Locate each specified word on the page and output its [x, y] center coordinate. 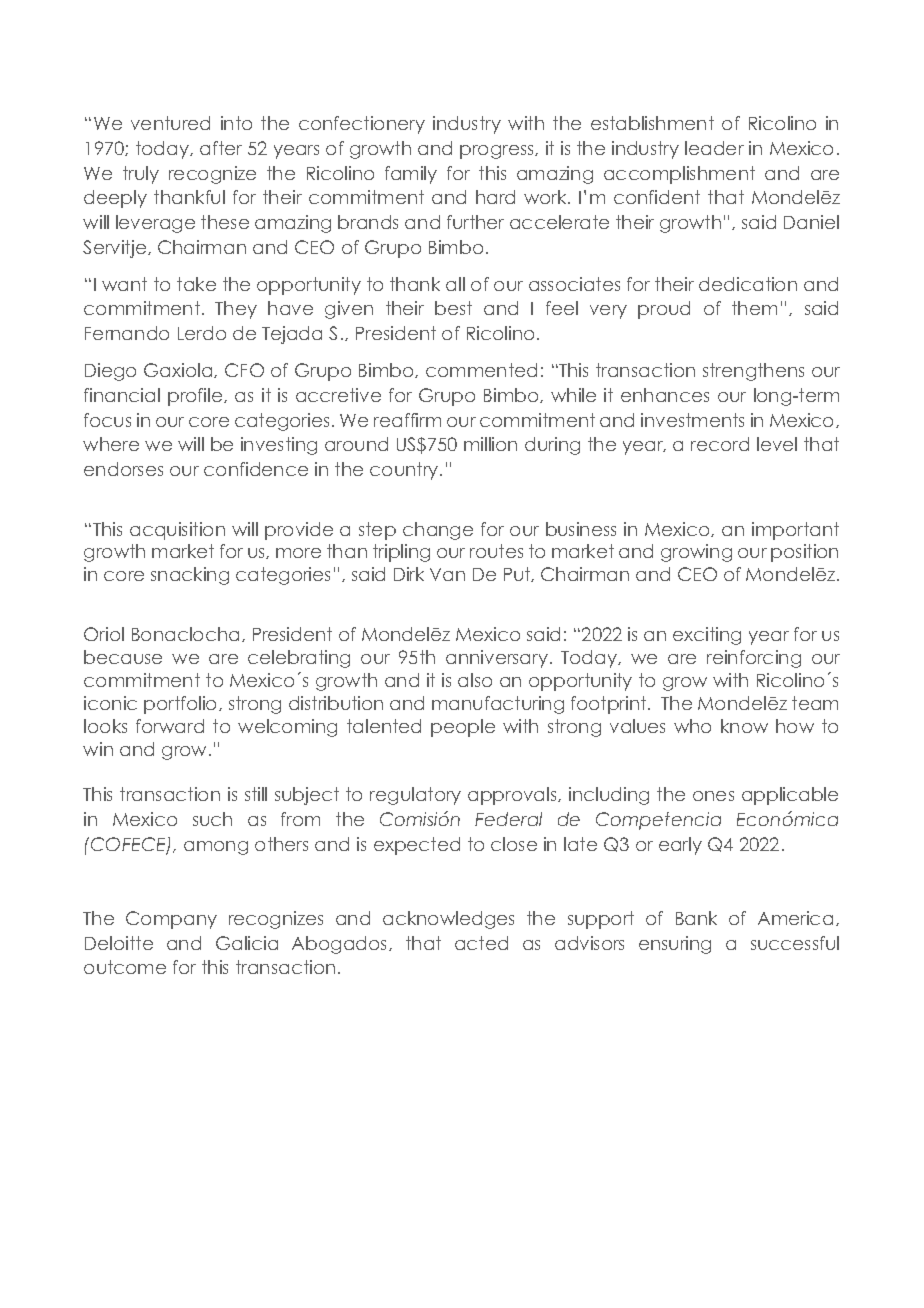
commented [481, 370]
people [463, 728]
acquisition [177, 531]
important [795, 531]
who [692, 726]
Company [171, 920]
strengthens [753, 372]
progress [498, 152]
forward [170, 726]
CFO [244, 370]
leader [714, 148]
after [221, 148]
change [438, 531]
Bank [696, 918]
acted [481, 943]
